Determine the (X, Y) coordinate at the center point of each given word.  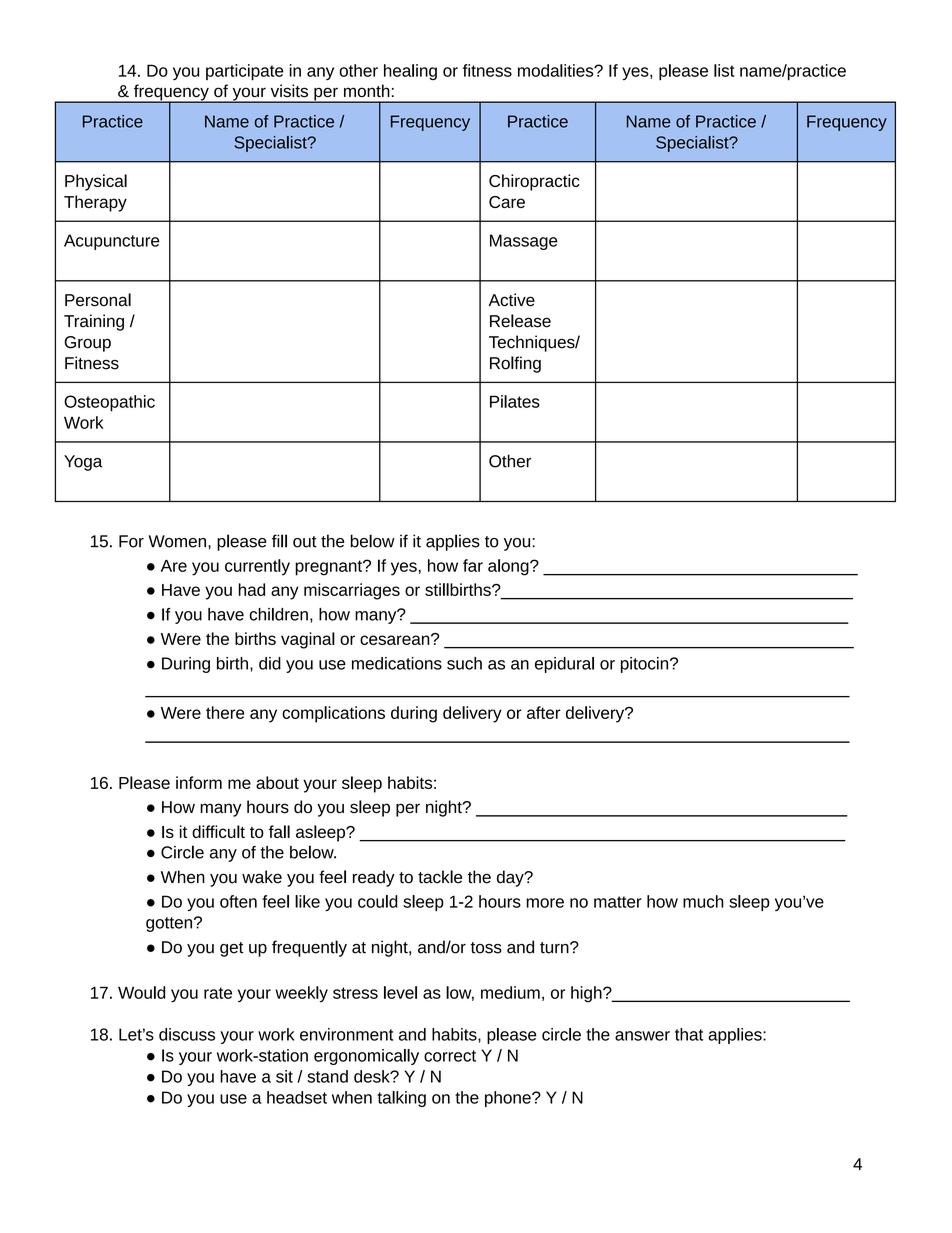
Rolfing (515, 364)
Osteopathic (109, 403)
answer (642, 1036)
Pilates (515, 401)
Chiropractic (534, 182)
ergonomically (366, 1057)
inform (199, 782)
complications (333, 714)
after (544, 712)
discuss (187, 1034)
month (367, 91)
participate (245, 72)
